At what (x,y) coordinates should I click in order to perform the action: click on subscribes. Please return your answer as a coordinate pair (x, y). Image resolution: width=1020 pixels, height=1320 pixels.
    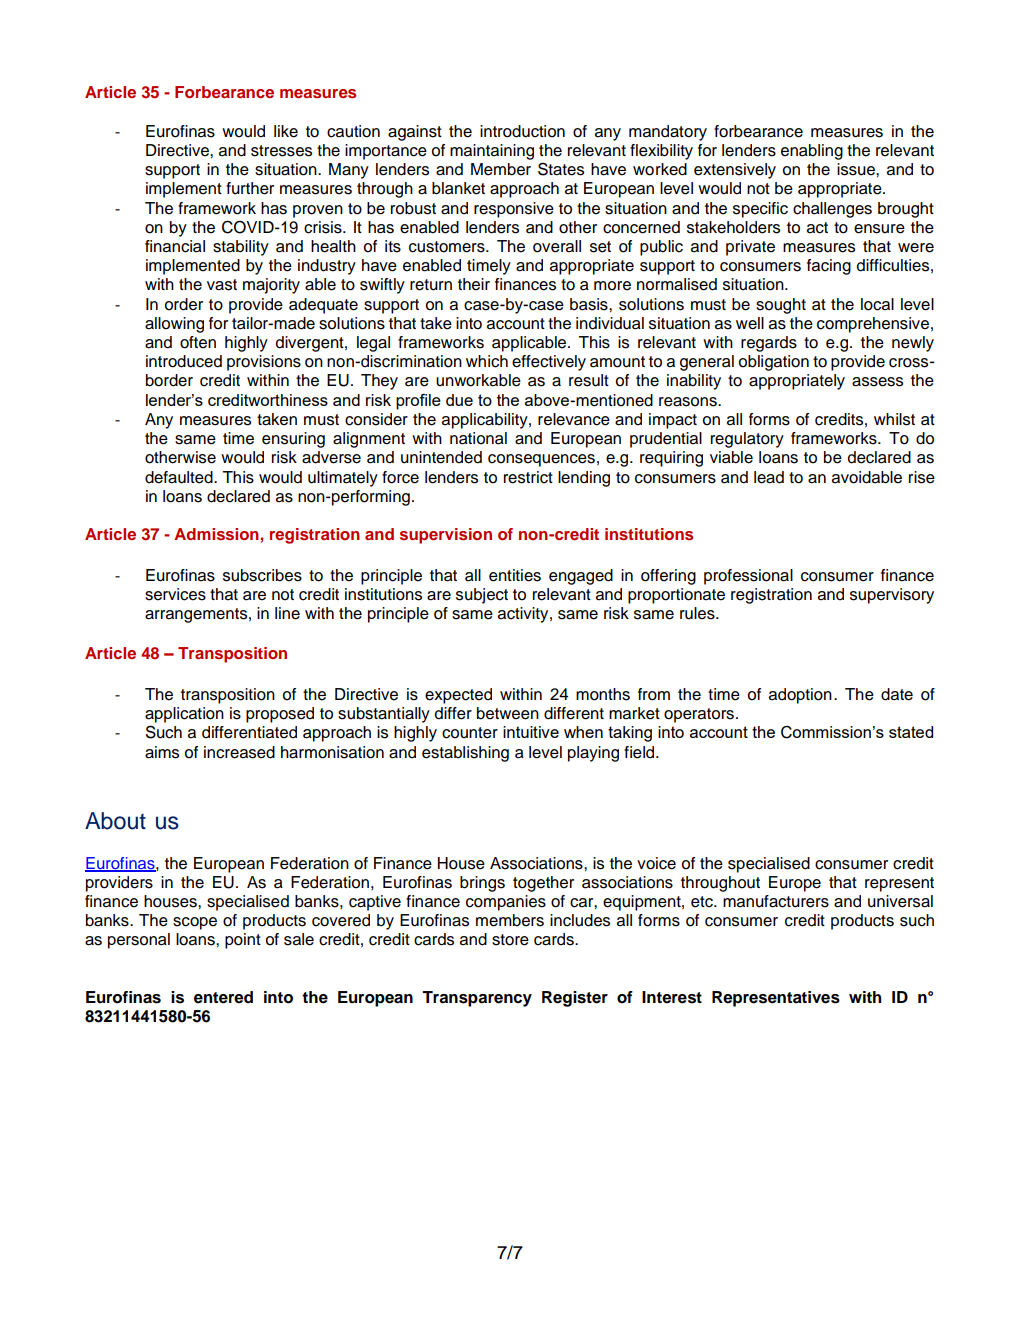
    Looking at the image, I should click on (262, 575).
